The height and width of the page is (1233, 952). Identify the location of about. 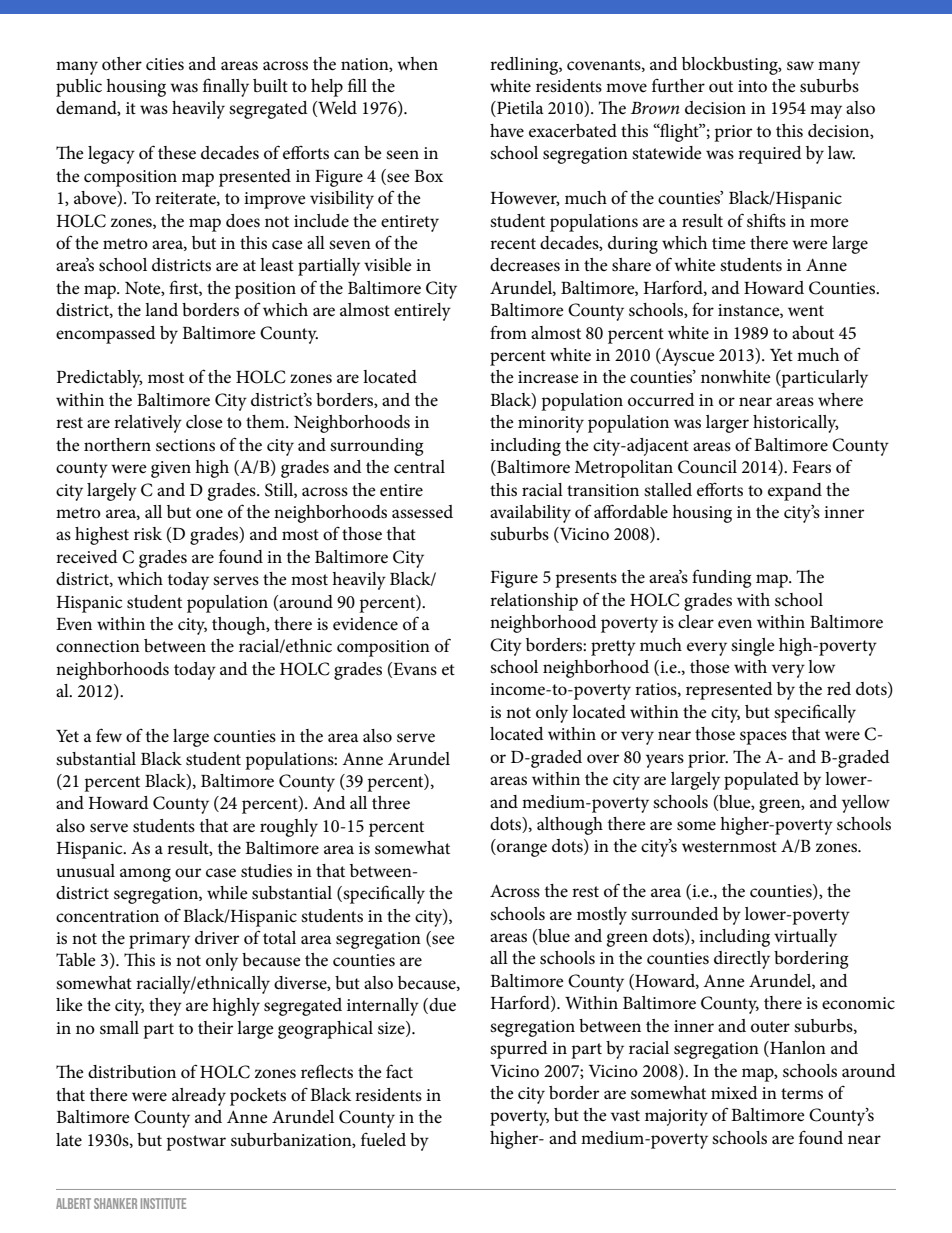
(813, 333).
